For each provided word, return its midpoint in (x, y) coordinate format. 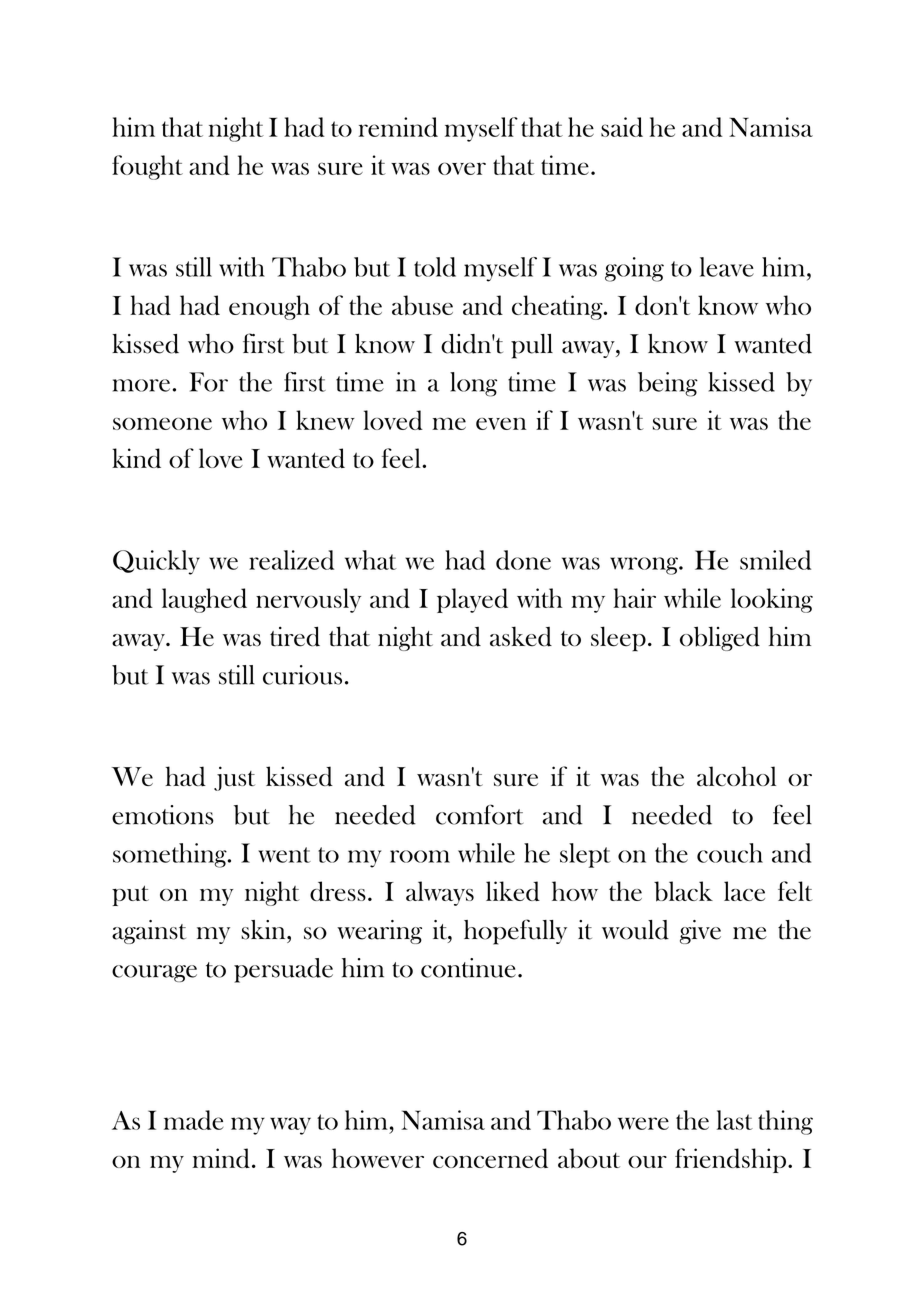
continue (468, 968)
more (141, 385)
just (234, 778)
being (668, 384)
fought (147, 167)
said (622, 127)
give (700, 932)
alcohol (736, 776)
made (193, 1120)
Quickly (156, 562)
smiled (775, 560)
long (473, 384)
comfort (479, 814)
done (523, 560)
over (462, 168)
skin (264, 930)
